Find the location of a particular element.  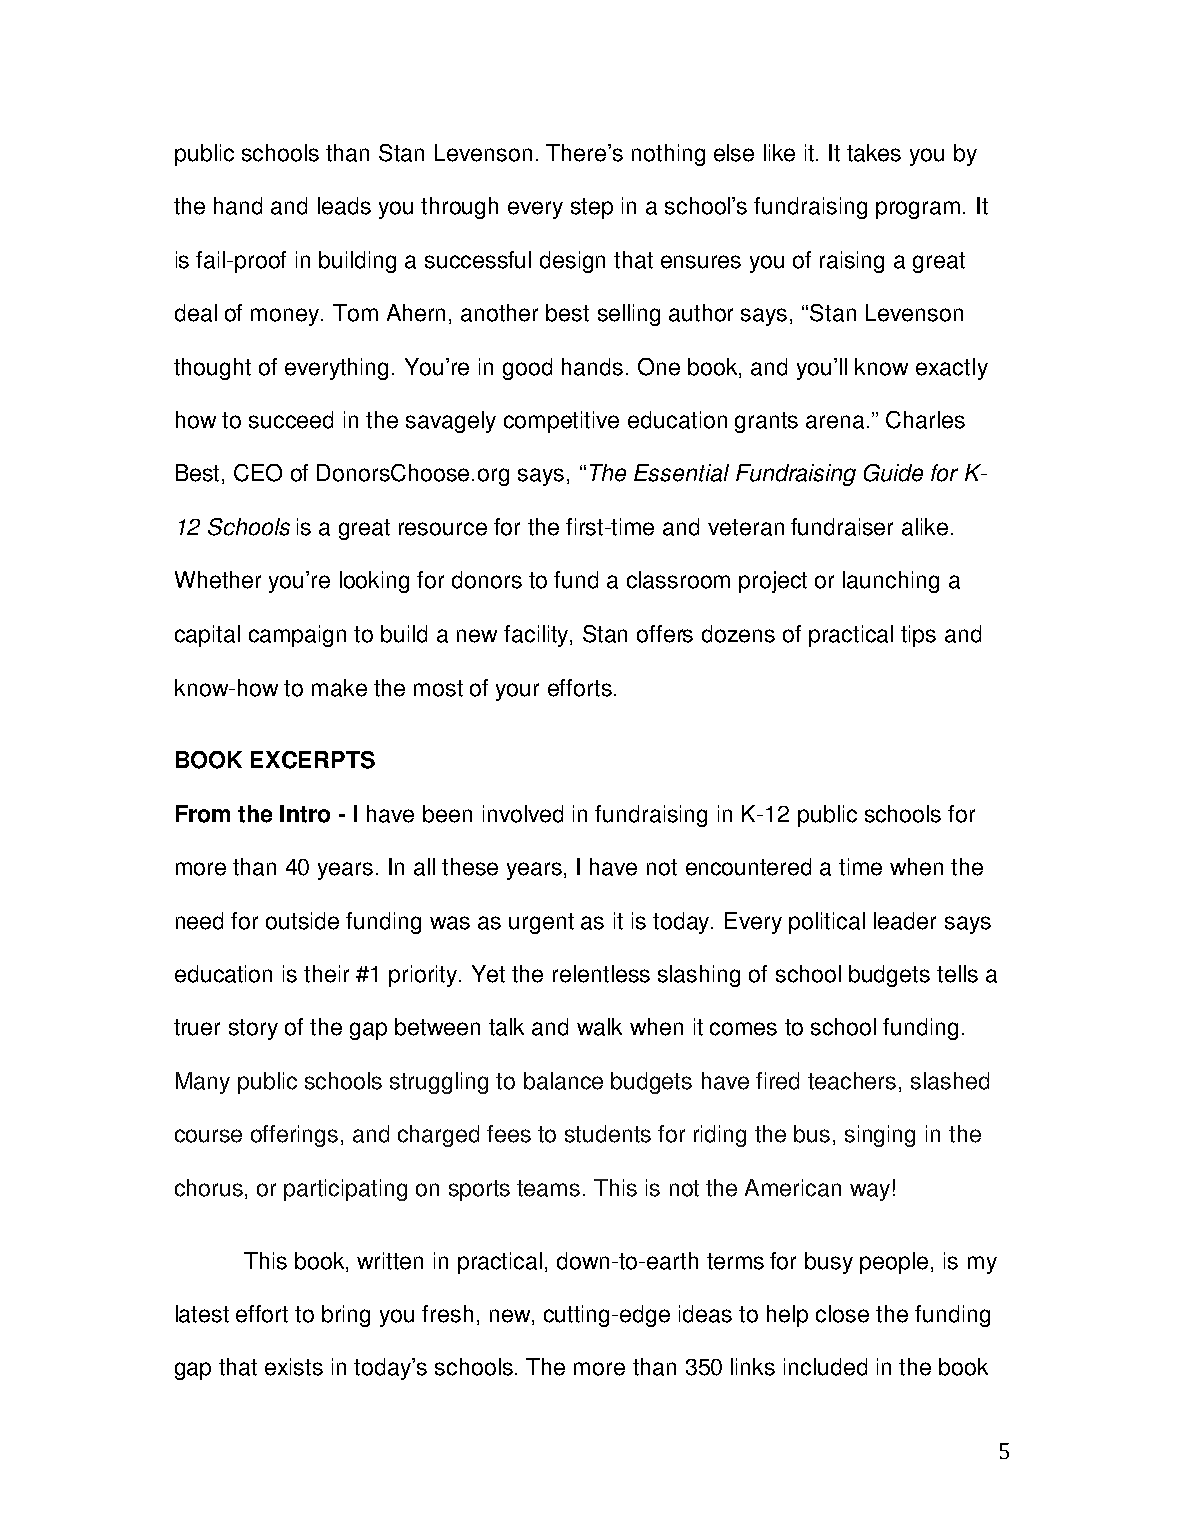

takes is located at coordinates (874, 153).
